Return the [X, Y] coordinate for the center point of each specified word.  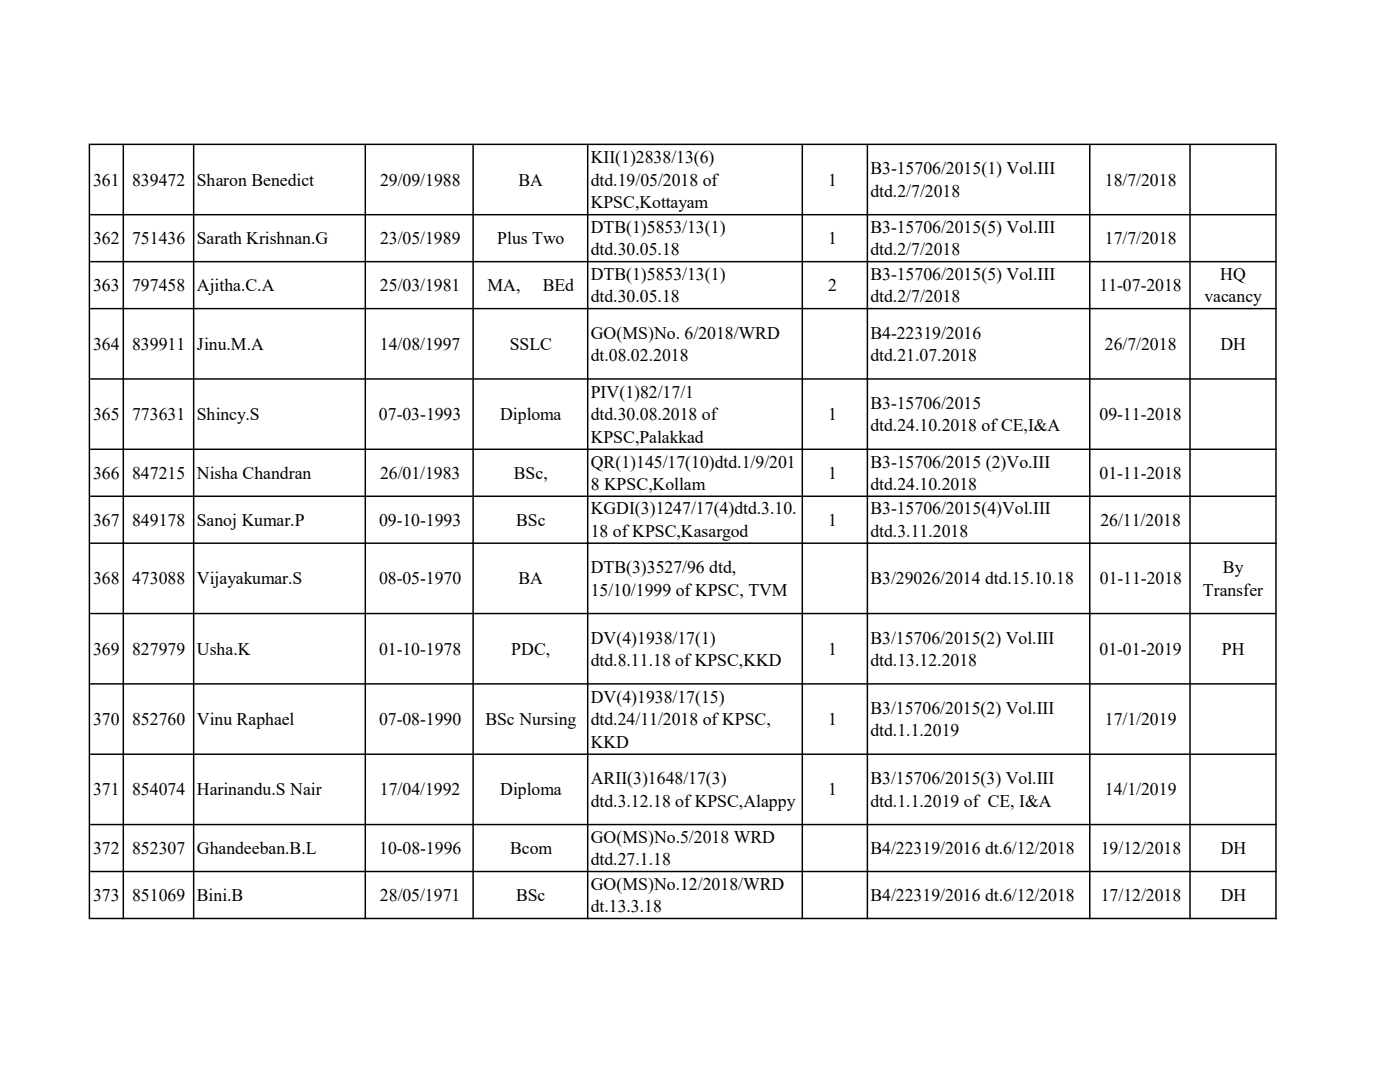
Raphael [265, 720]
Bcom [531, 848]
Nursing [547, 720]
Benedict [283, 179]
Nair [306, 788]
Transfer [1233, 589]
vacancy [1233, 301]
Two [548, 238]
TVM [768, 590]
